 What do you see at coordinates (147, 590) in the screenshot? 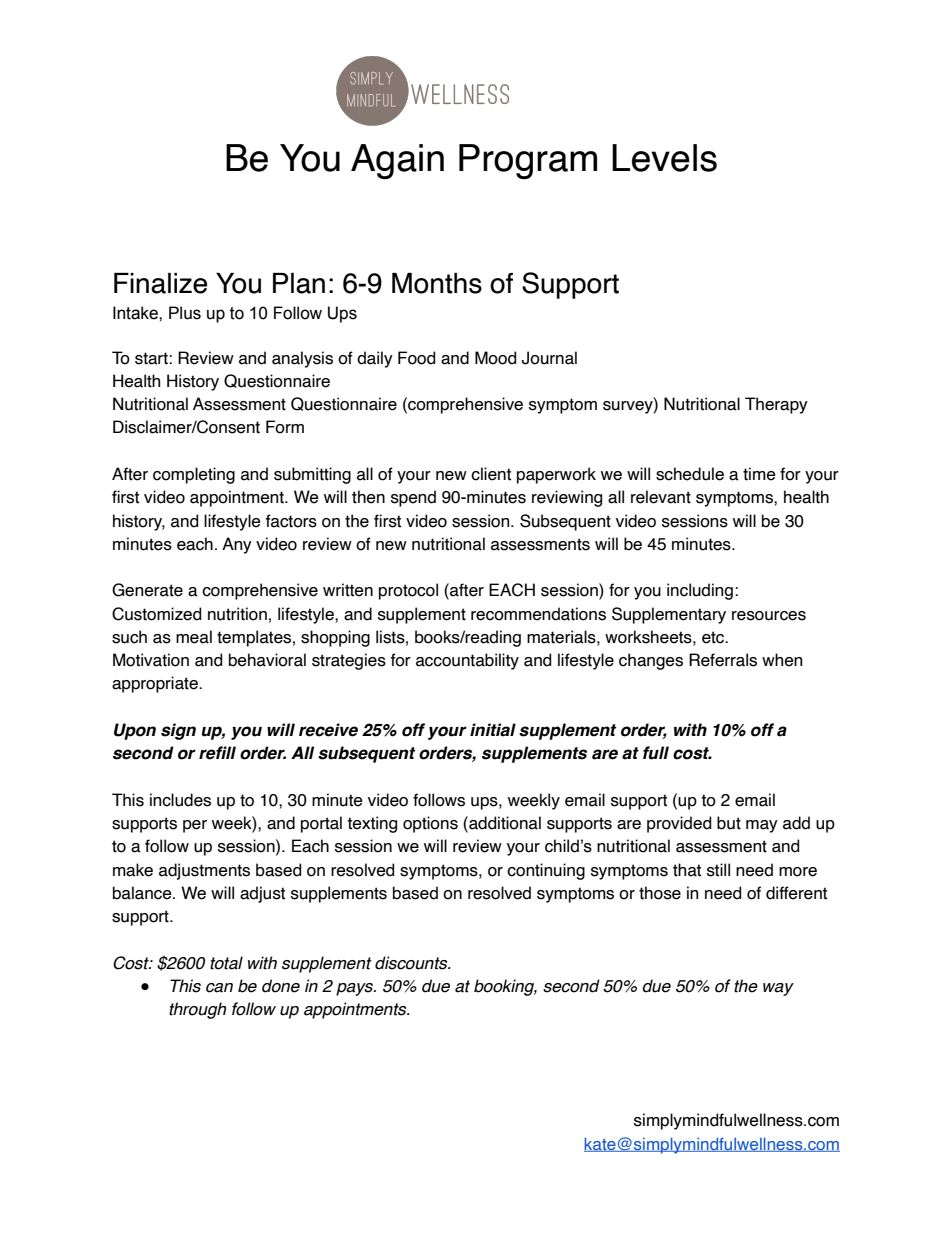
I see `Generate` at bounding box center [147, 590].
